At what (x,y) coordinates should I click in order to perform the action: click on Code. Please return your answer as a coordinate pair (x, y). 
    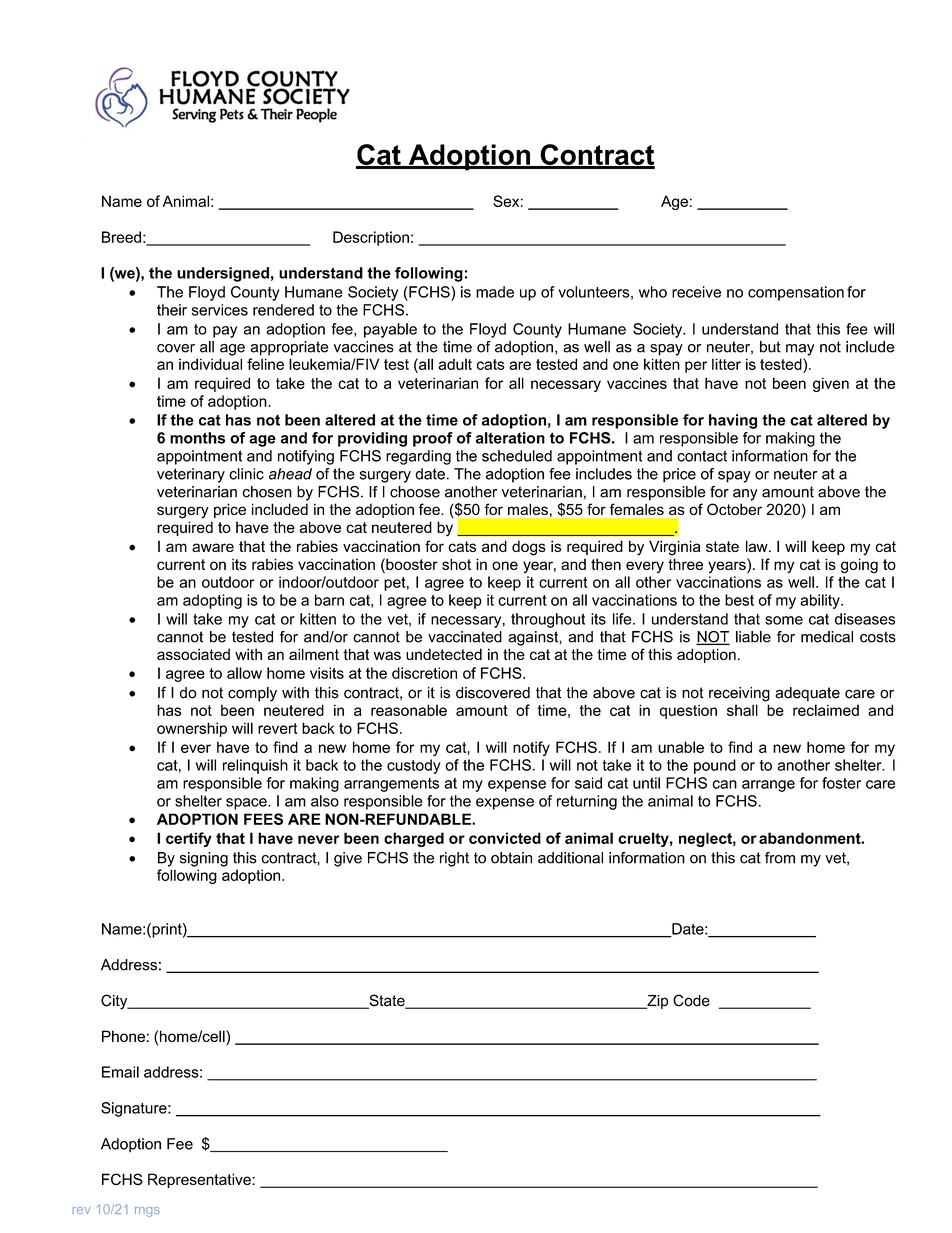
    Looking at the image, I should click on (691, 1000).
